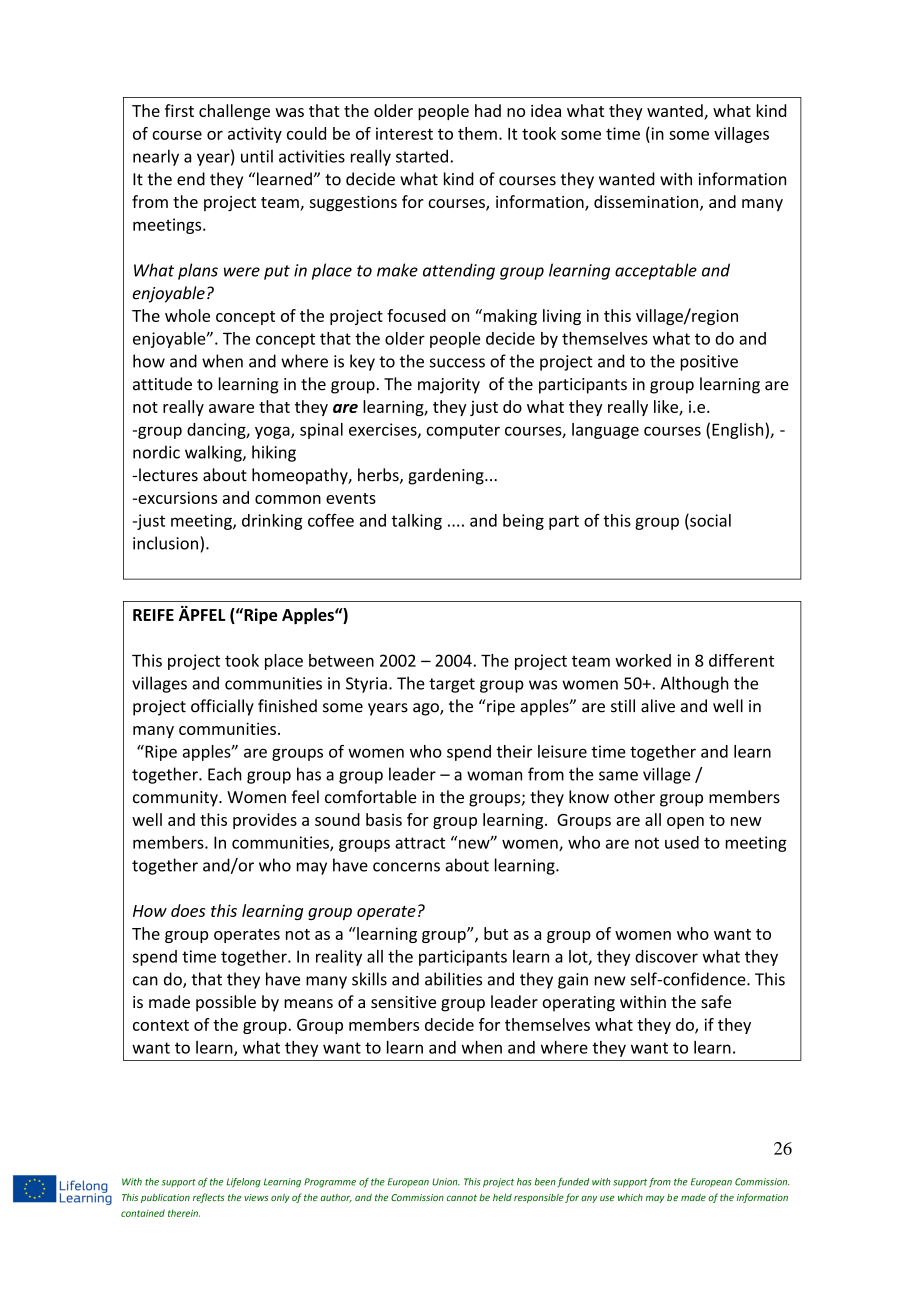 Image resolution: width=924 pixels, height=1308 pixels. I want to click on started, so click(422, 156).
